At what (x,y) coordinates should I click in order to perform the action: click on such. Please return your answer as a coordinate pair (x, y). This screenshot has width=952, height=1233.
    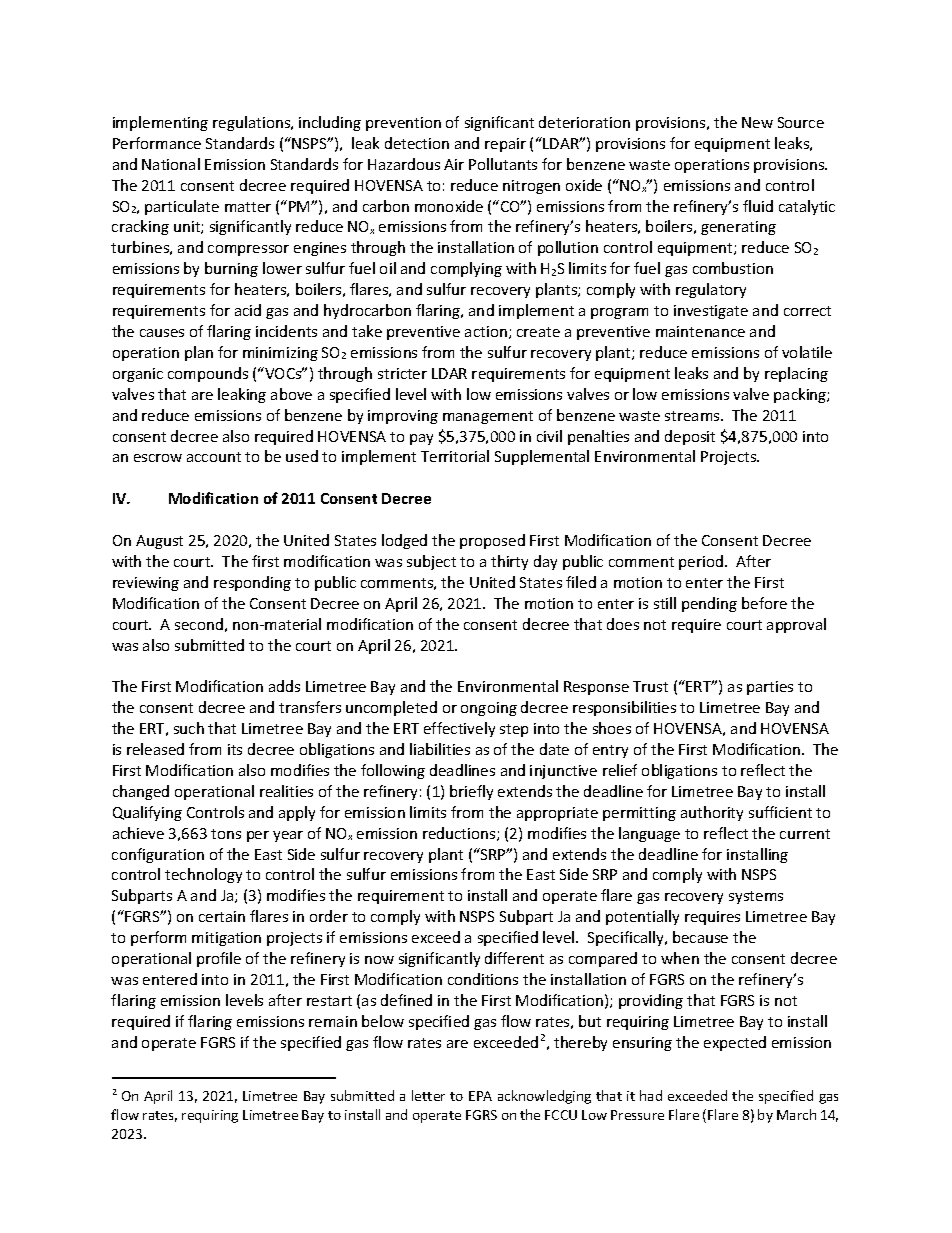
    Looking at the image, I should click on (189, 728).
